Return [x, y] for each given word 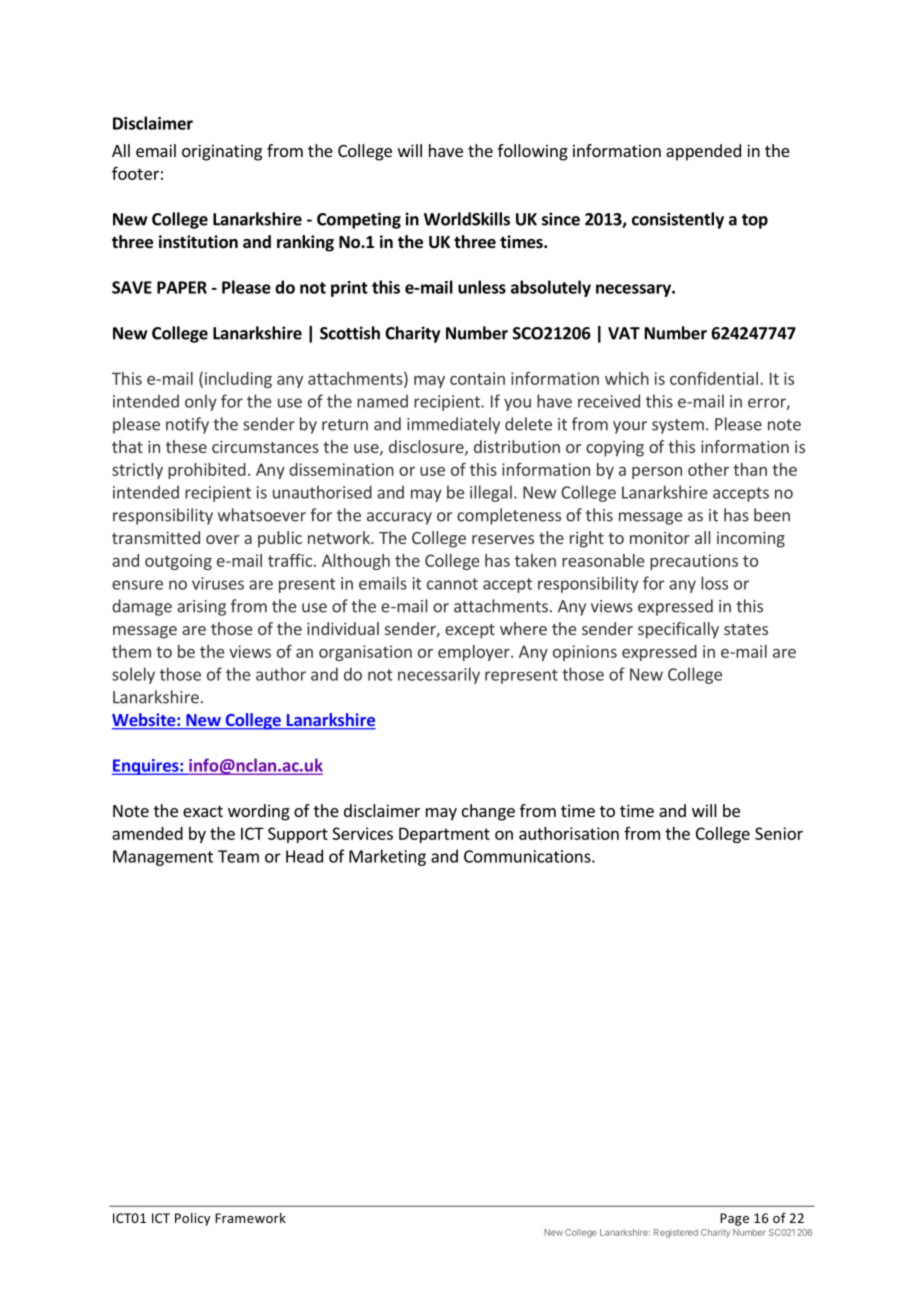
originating [222, 152]
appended [703, 152]
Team [238, 856]
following [533, 152]
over [222, 539]
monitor [660, 537]
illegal [491, 493]
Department [444, 835]
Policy [192, 1219]
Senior [779, 833]
